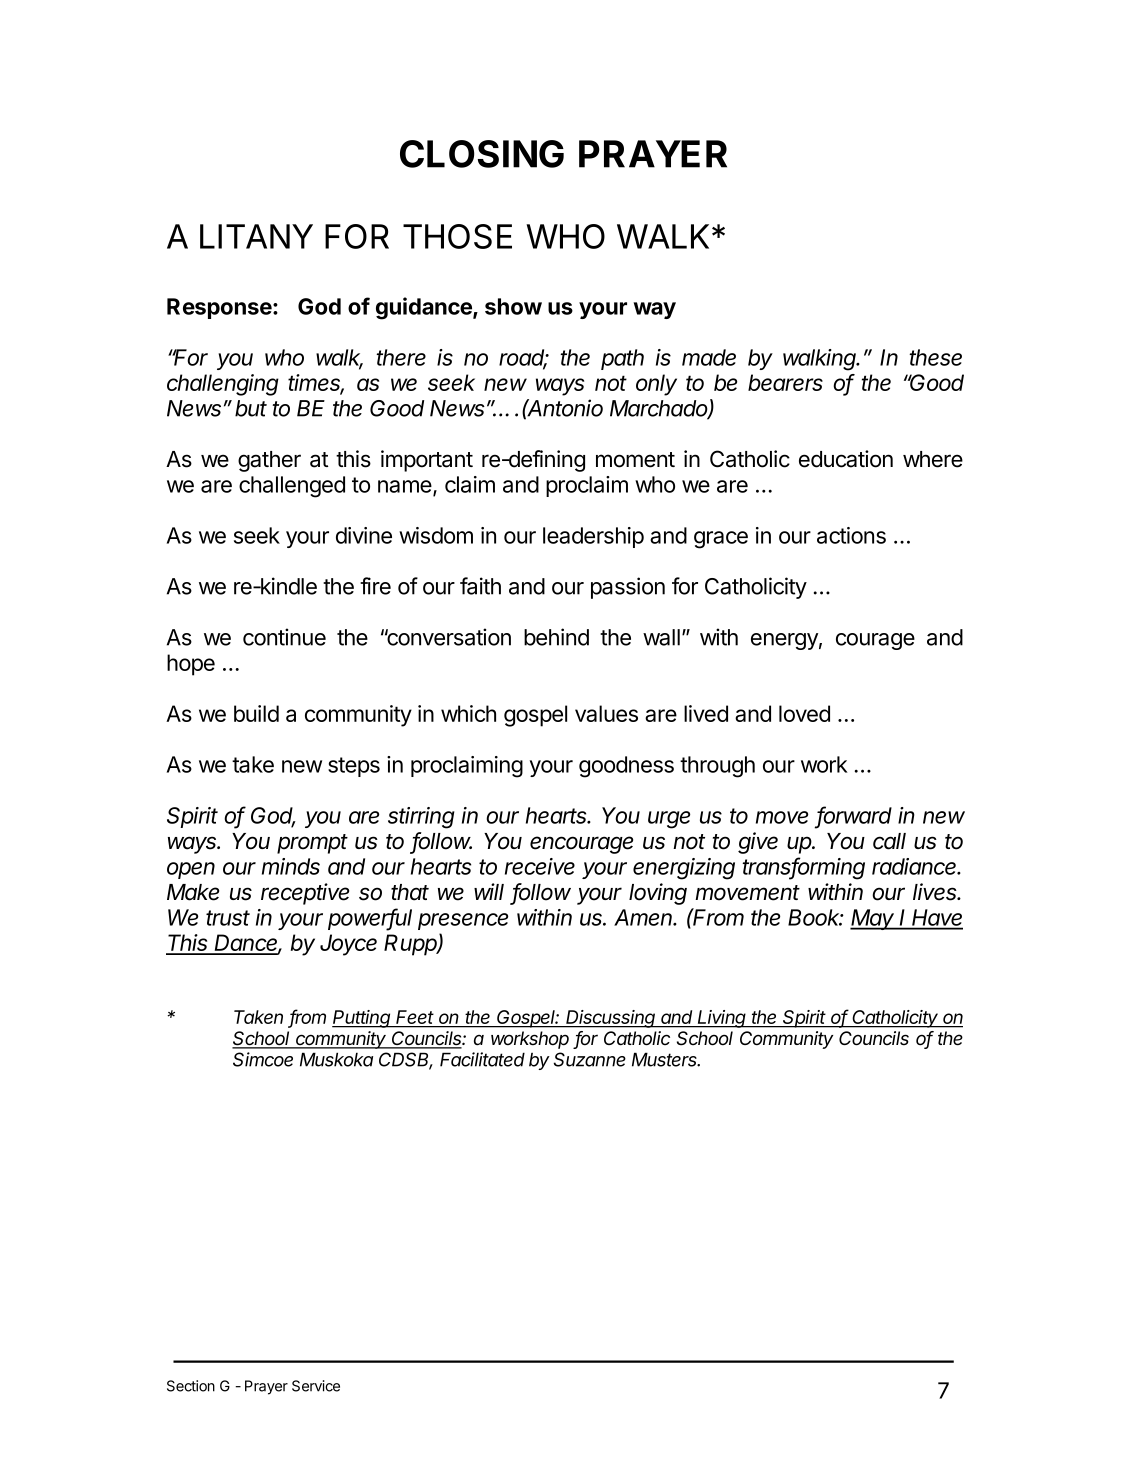  I want to click on receive, so click(540, 866).
